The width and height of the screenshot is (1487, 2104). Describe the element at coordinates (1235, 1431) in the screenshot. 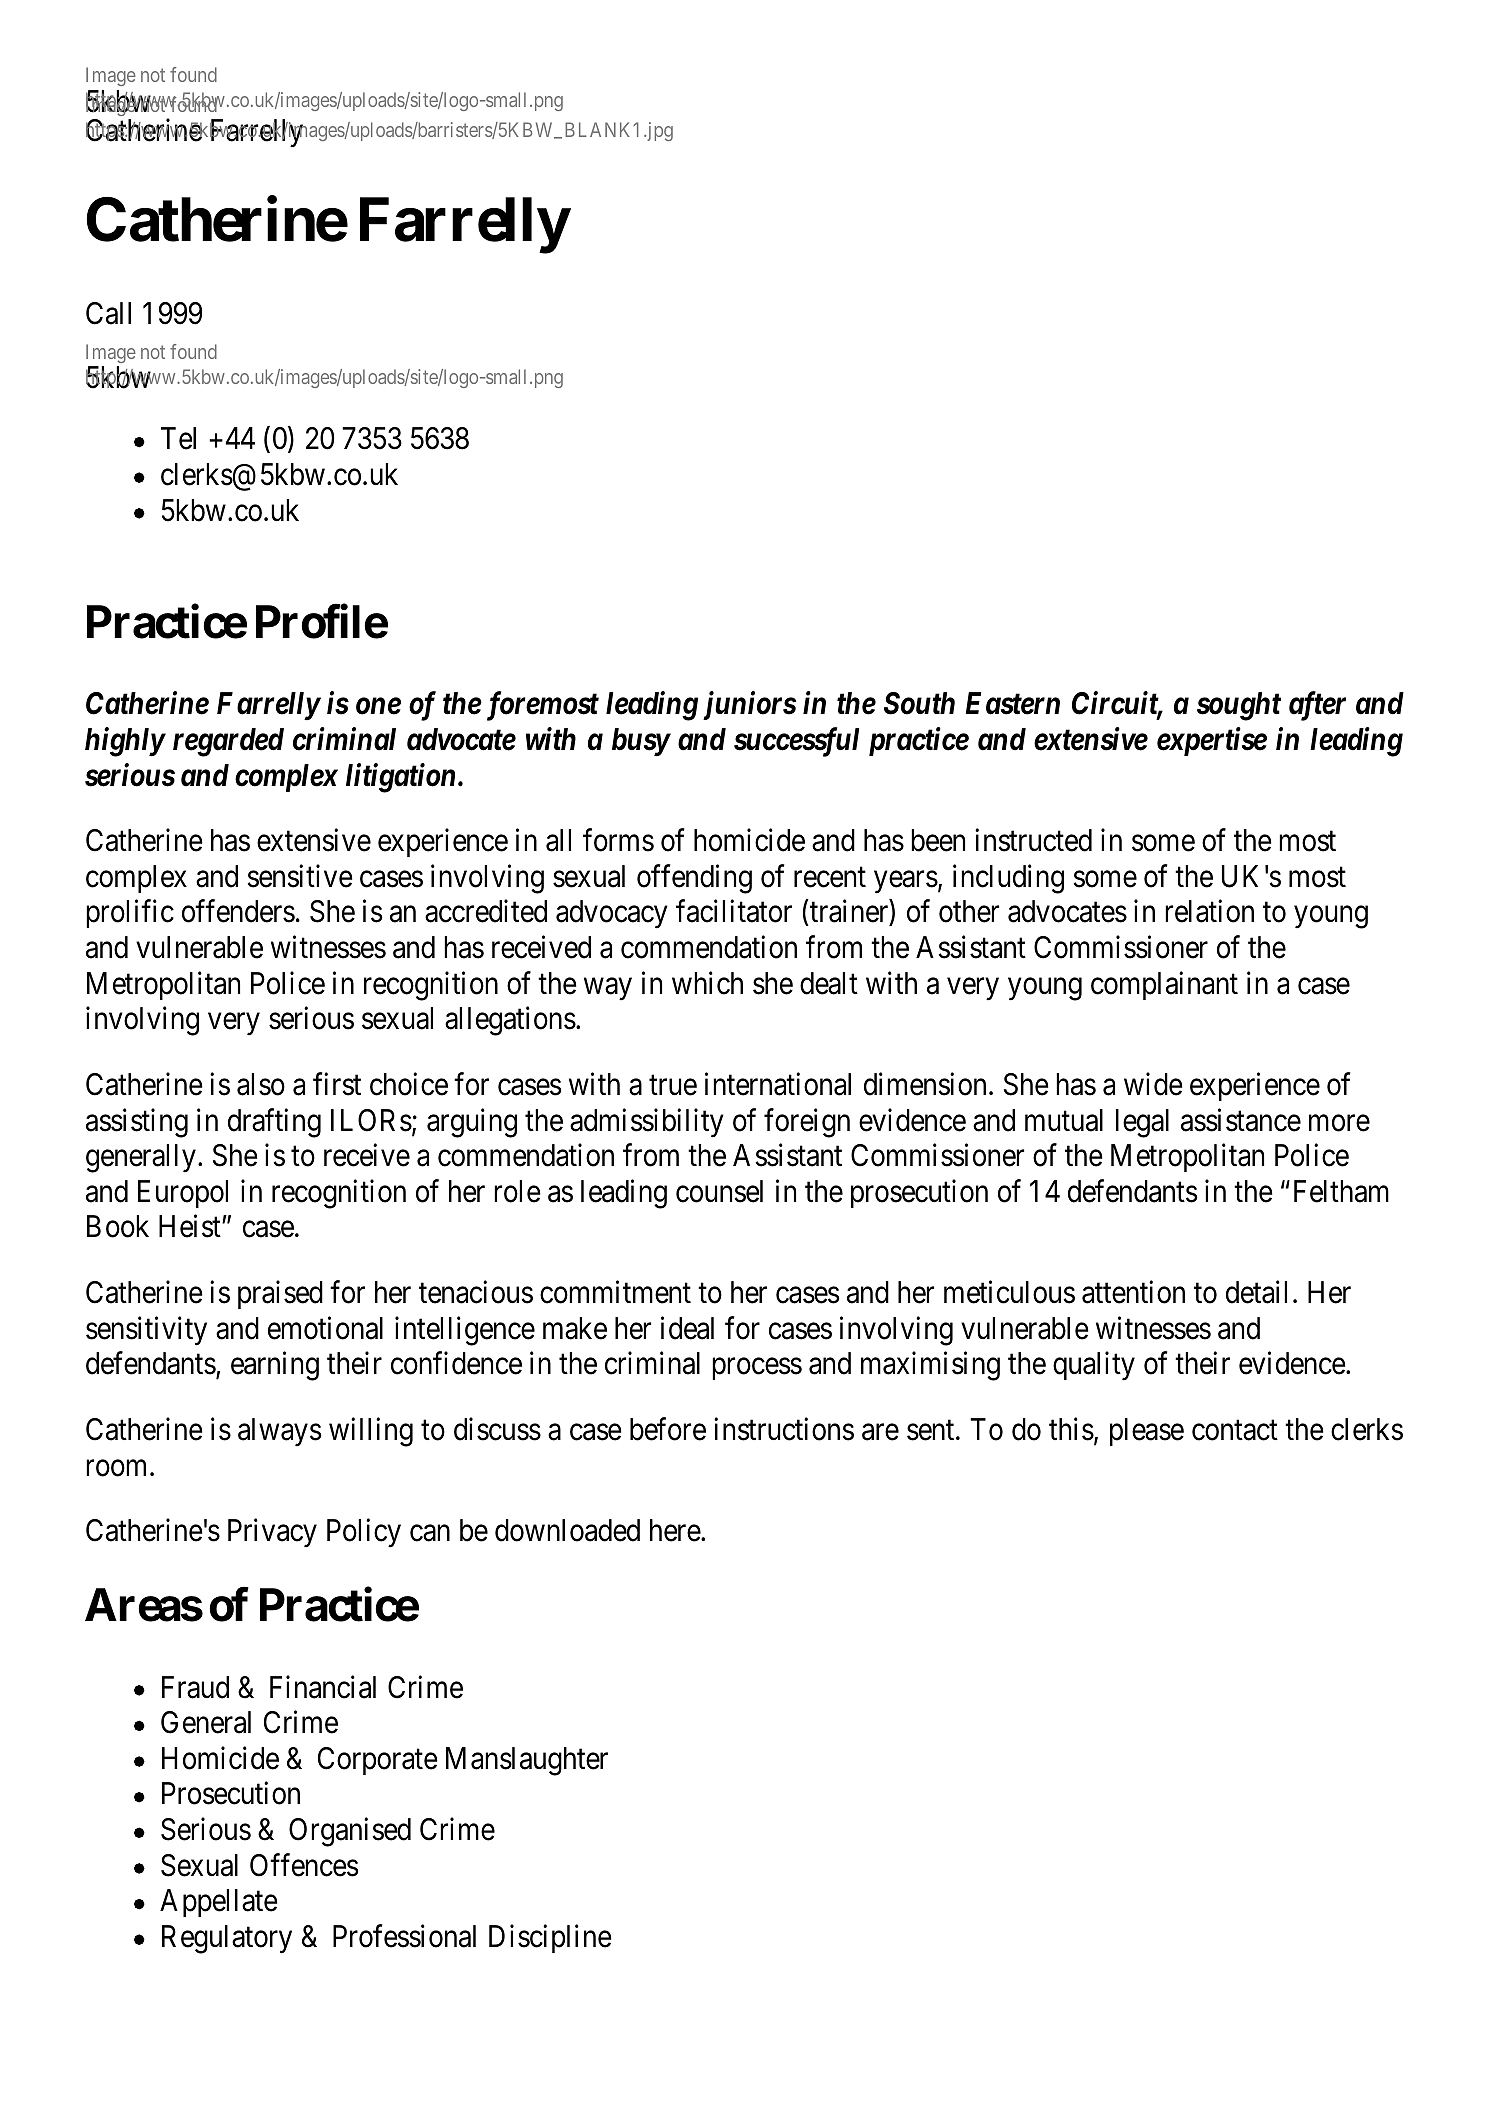

I see `contact` at that location.
